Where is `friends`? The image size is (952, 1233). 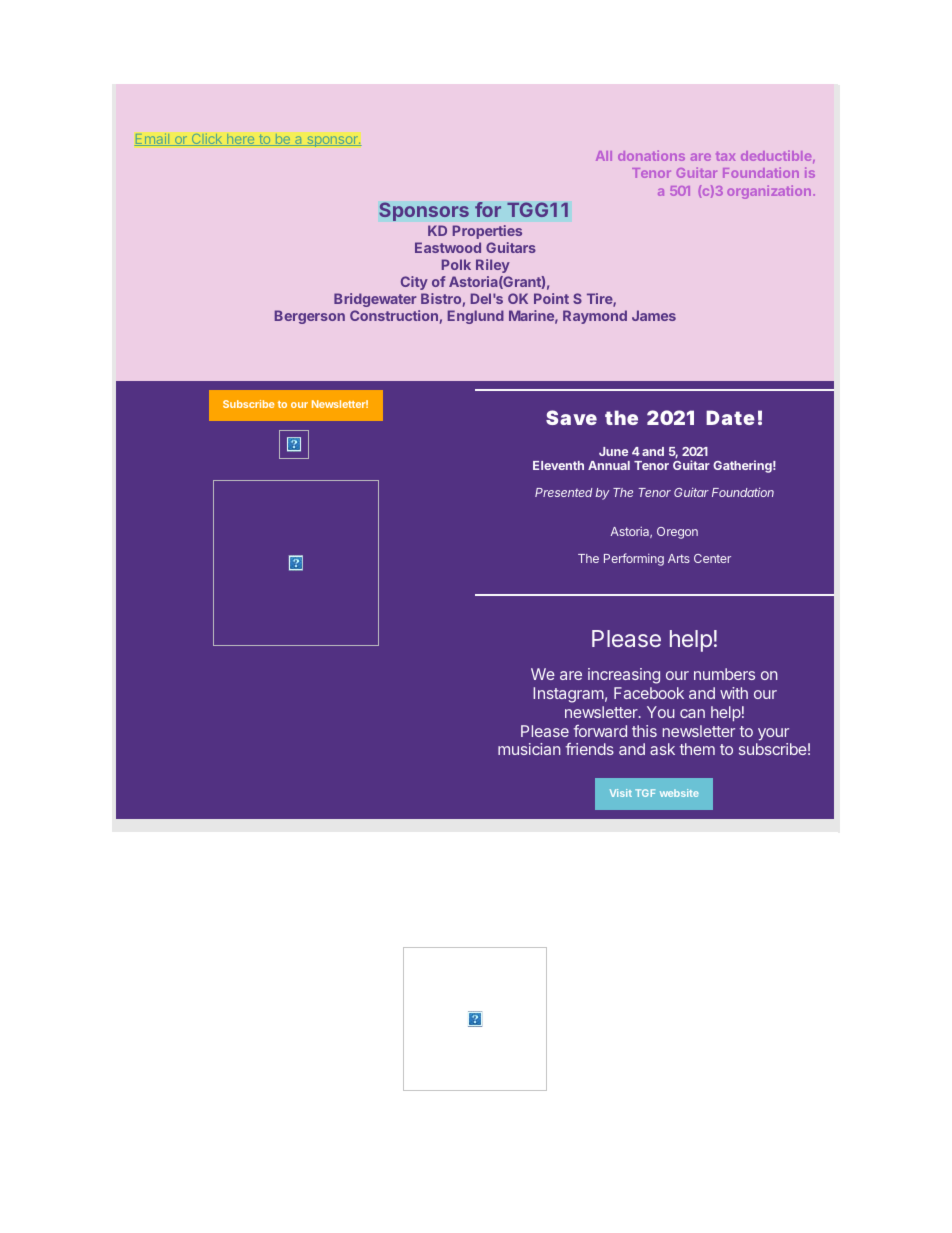 friends is located at coordinates (590, 749).
